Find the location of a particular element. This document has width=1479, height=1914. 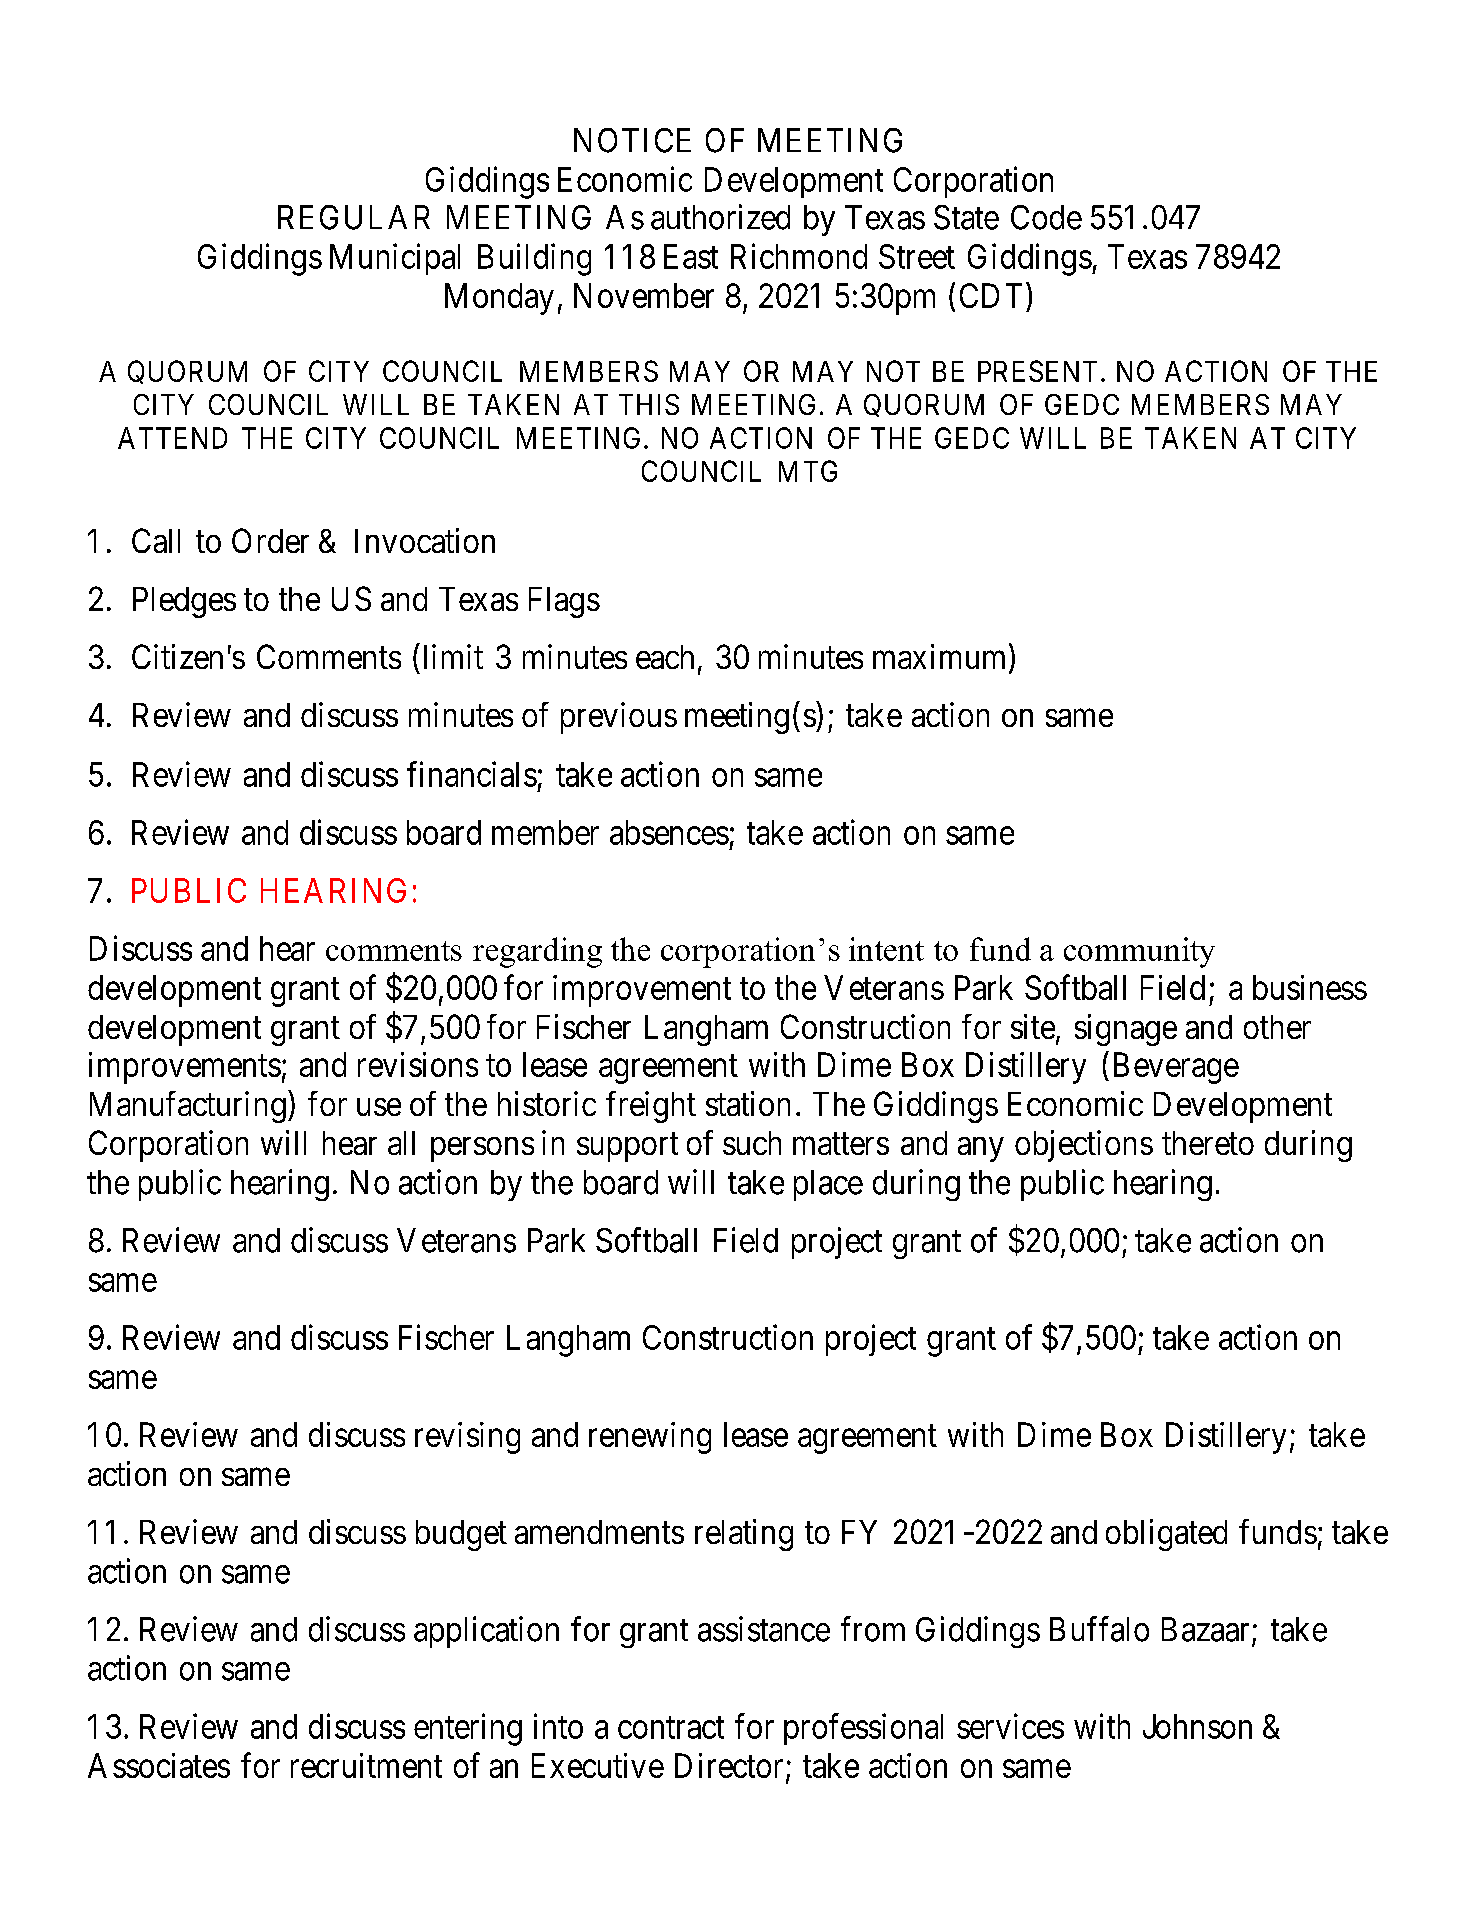

REGULAR is located at coordinates (354, 217).
